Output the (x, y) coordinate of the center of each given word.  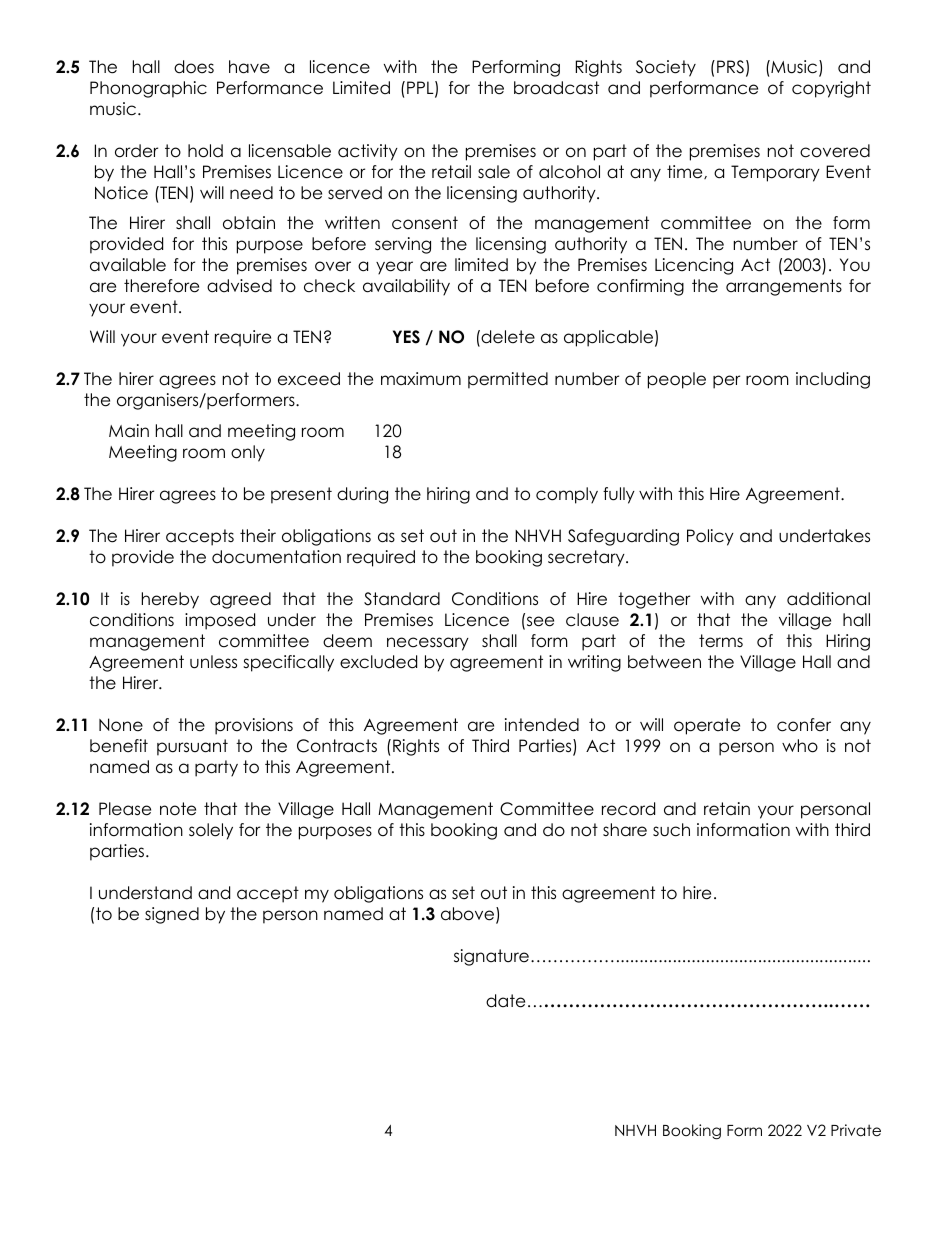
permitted (508, 380)
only (248, 453)
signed (172, 915)
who (800, 746)
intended (542, 725)
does (194, 67)
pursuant (192, 747)
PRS (730, 67)
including (833, 380)
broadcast (556, 88)
